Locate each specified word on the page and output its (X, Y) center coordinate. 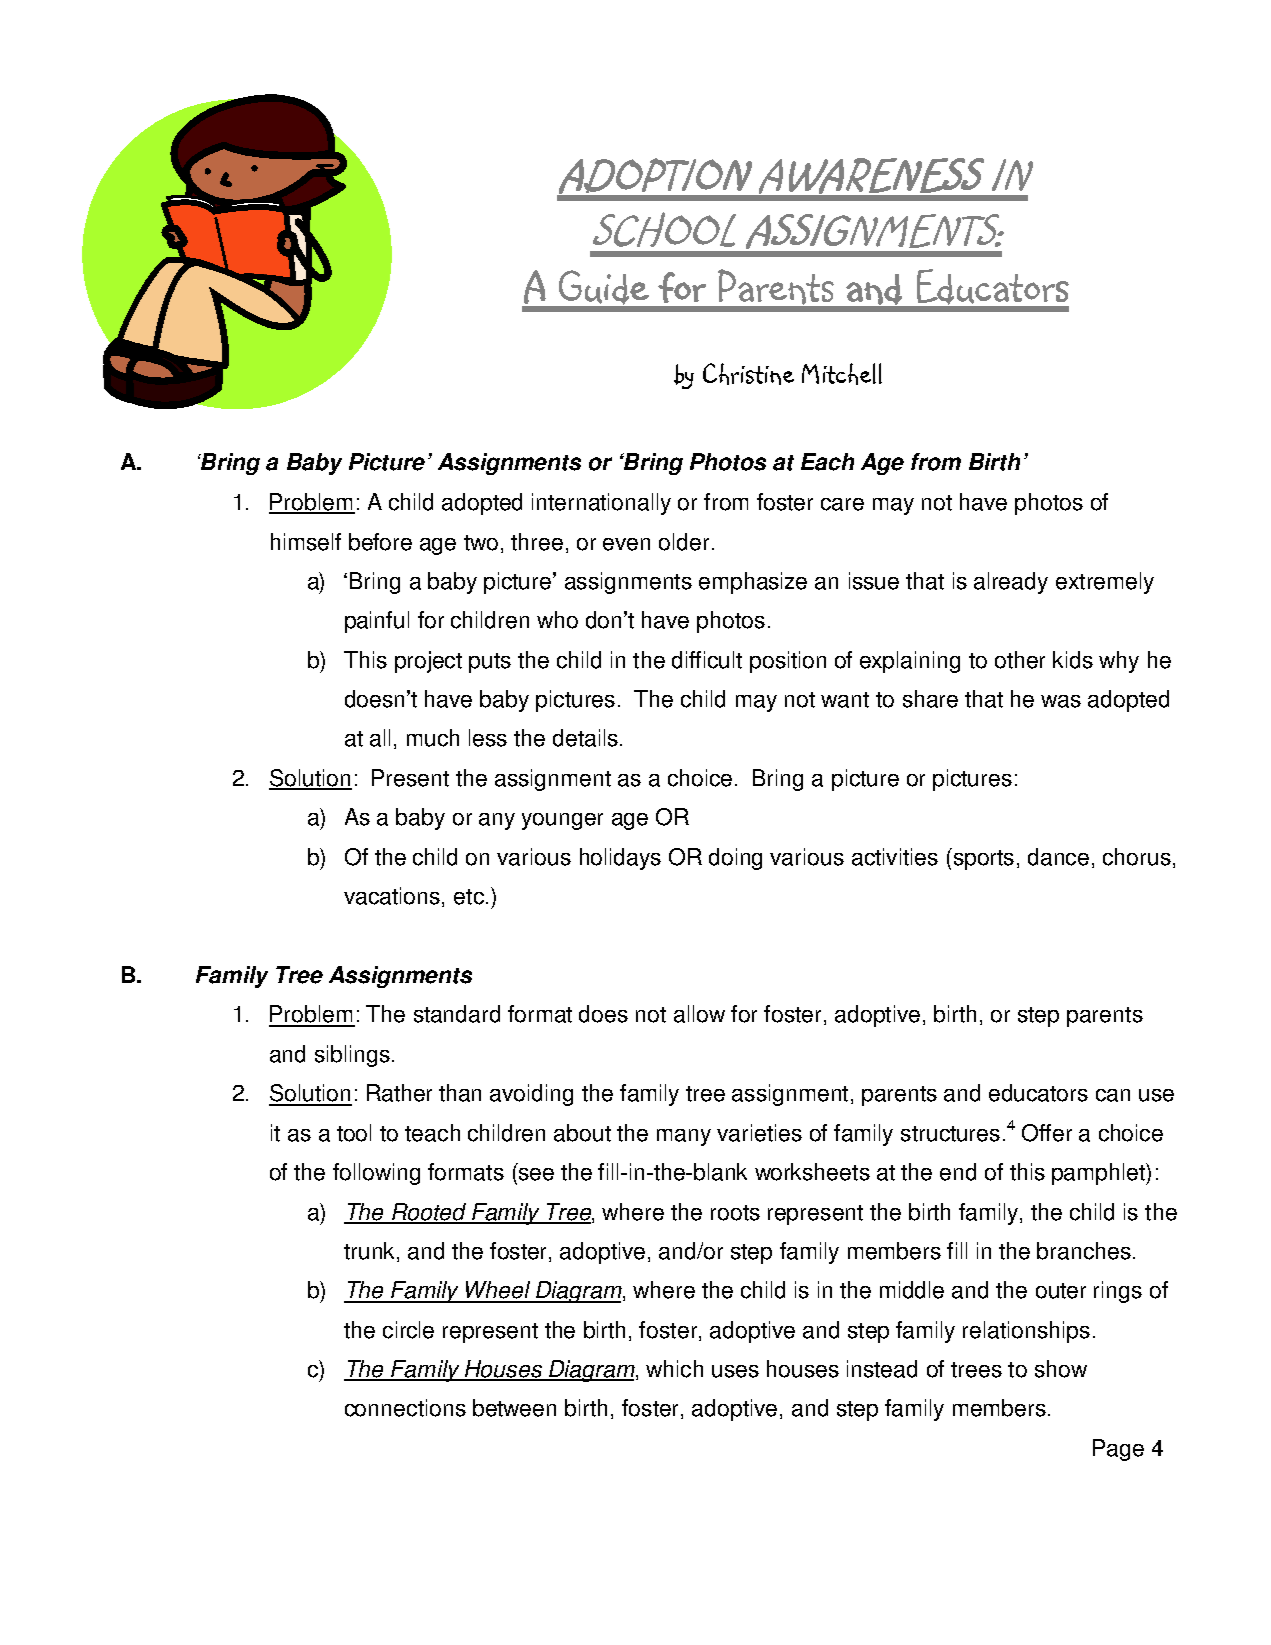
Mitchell (842, 374)
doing (735, 859)
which (674, 1369)
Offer (1047, 1133)
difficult (707, 660)
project (428, 662)
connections (405, 1408)
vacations (392, 896)
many (684, 1137)
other (1020, 660)
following (376, 1174)
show (1061, 1369)
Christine (748, 374)
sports (982, 859)
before (380, 542)
